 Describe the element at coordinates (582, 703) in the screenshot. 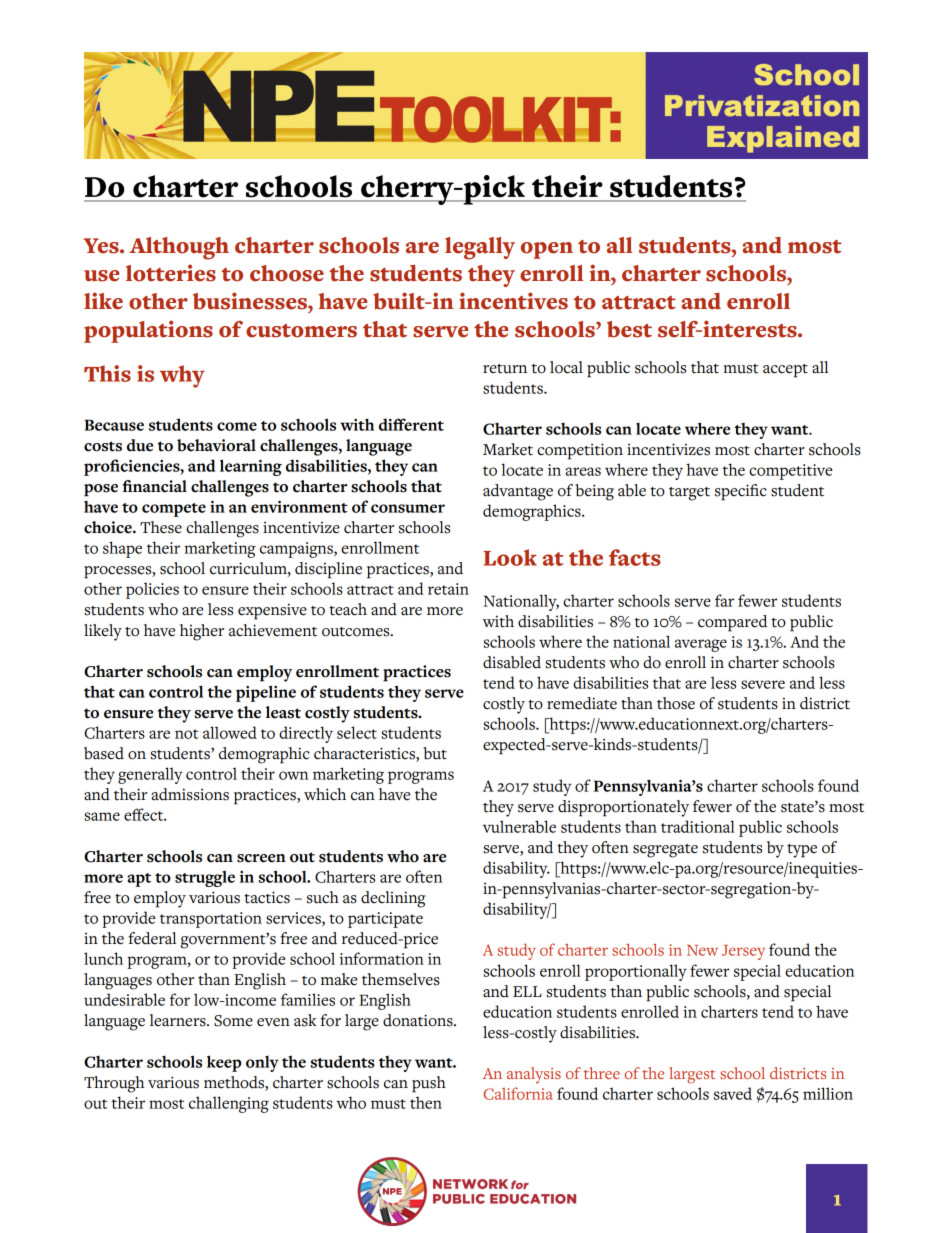

I see `remediate` at that location.
